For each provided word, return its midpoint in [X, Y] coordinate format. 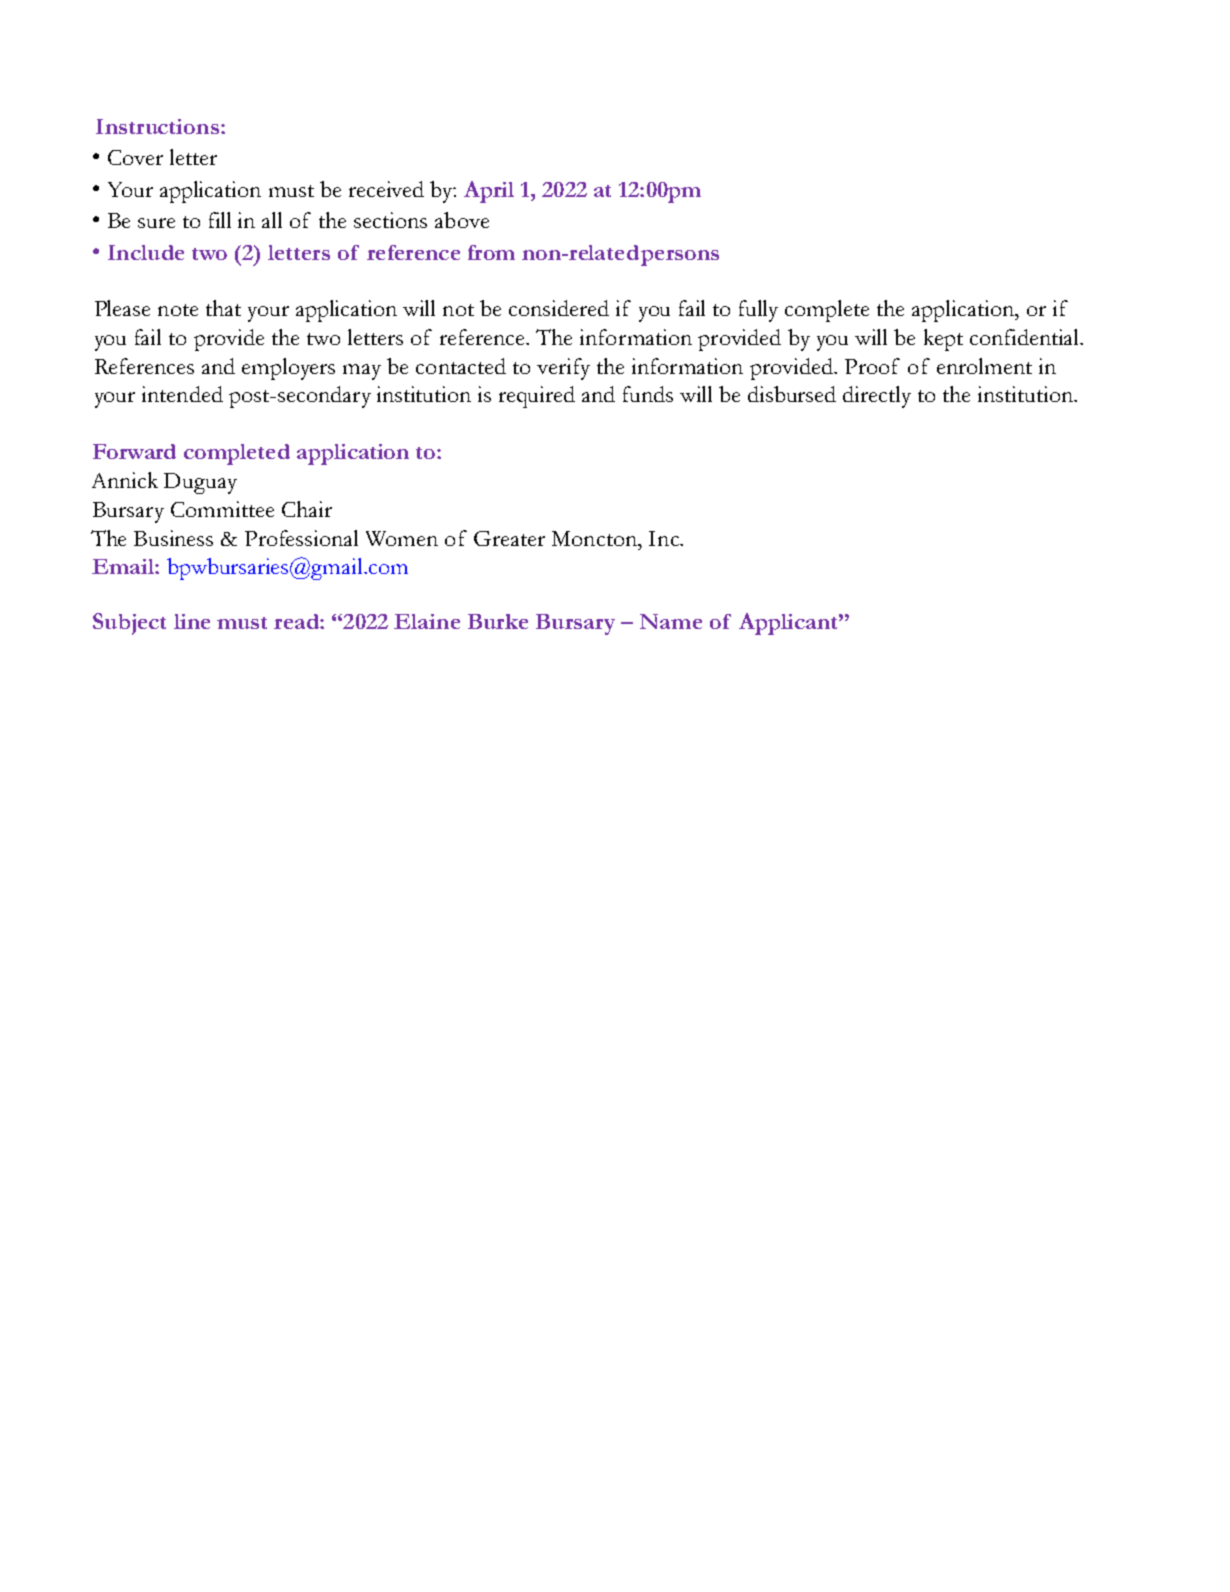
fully [758, 311]
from [491, 252]
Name [671, 621]
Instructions [157, 126]
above [462, 220]
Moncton [596, 538]
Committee [222, 509]
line [192, 621]
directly [877, 397]
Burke [498, 621]
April [489, 192]
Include [146, 252]
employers [288, 369]
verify [563, 369]
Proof [872, 366]
